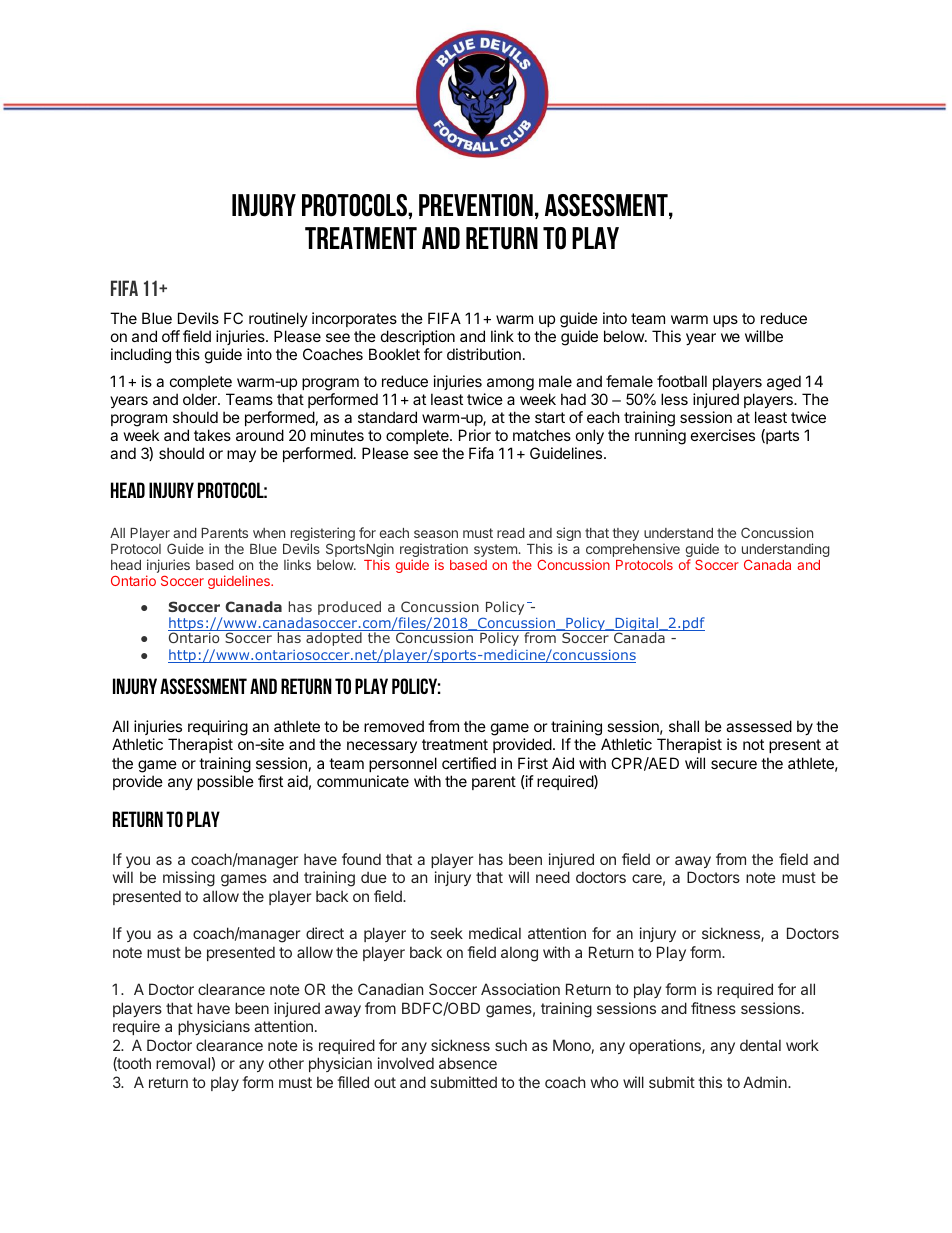 The width and height of the screenshot is (952, 1233). Describe the element at coordinates (484, 354) in the screenshot. I see `distribution` at that location.
